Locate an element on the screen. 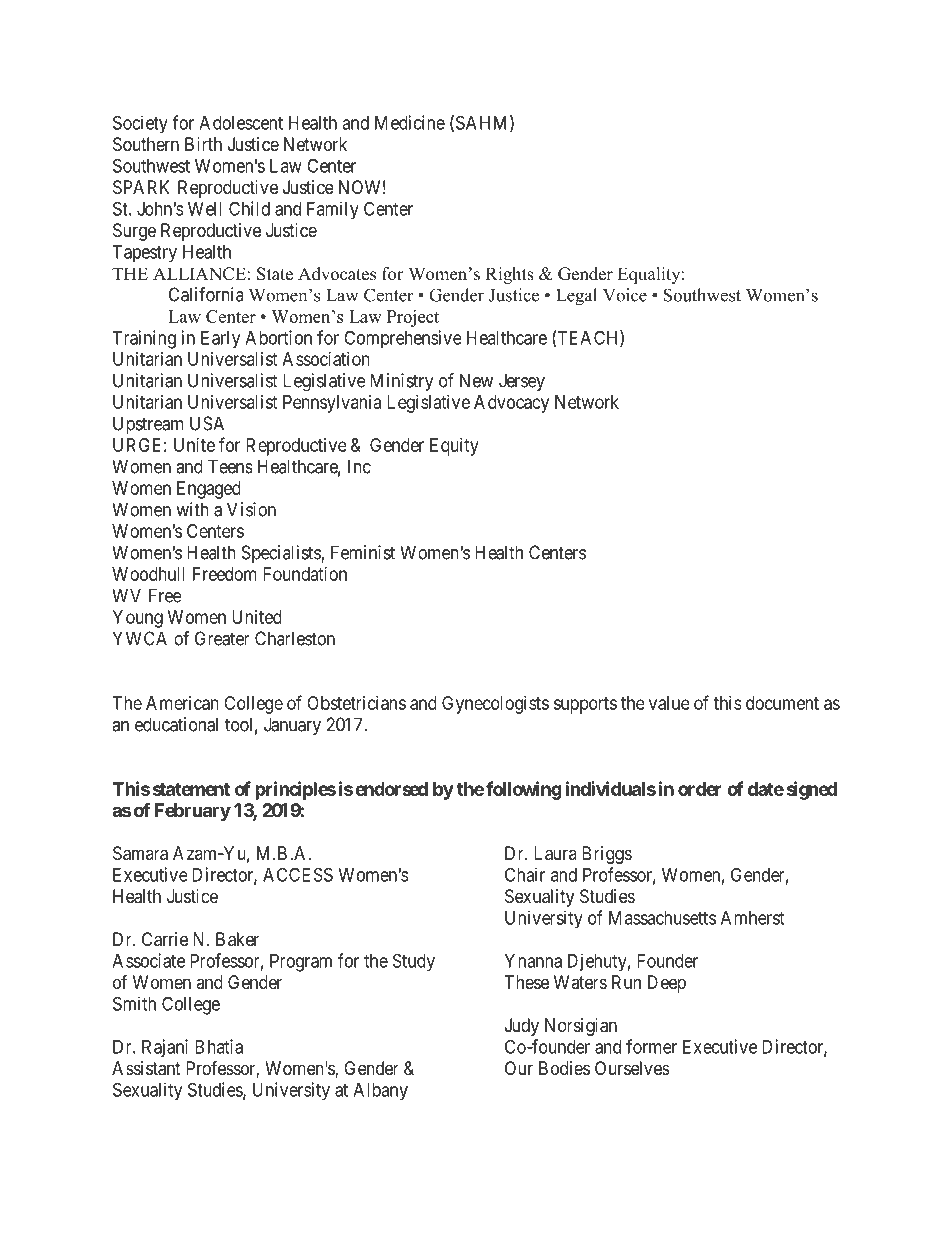 The image size is (952, 1233). Medicine is located at coordinates (410, 122).
